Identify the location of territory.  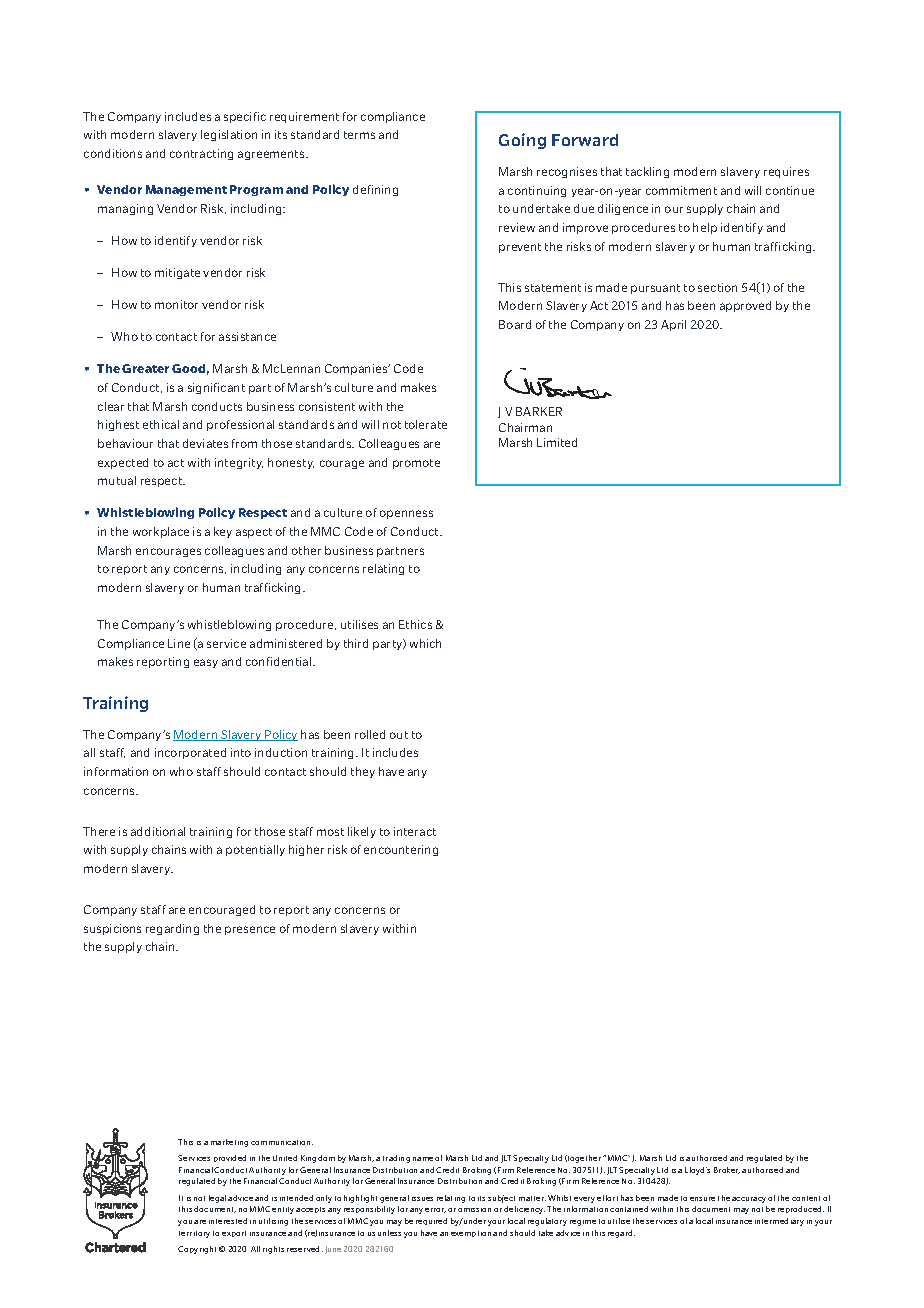
(194, 1234).
